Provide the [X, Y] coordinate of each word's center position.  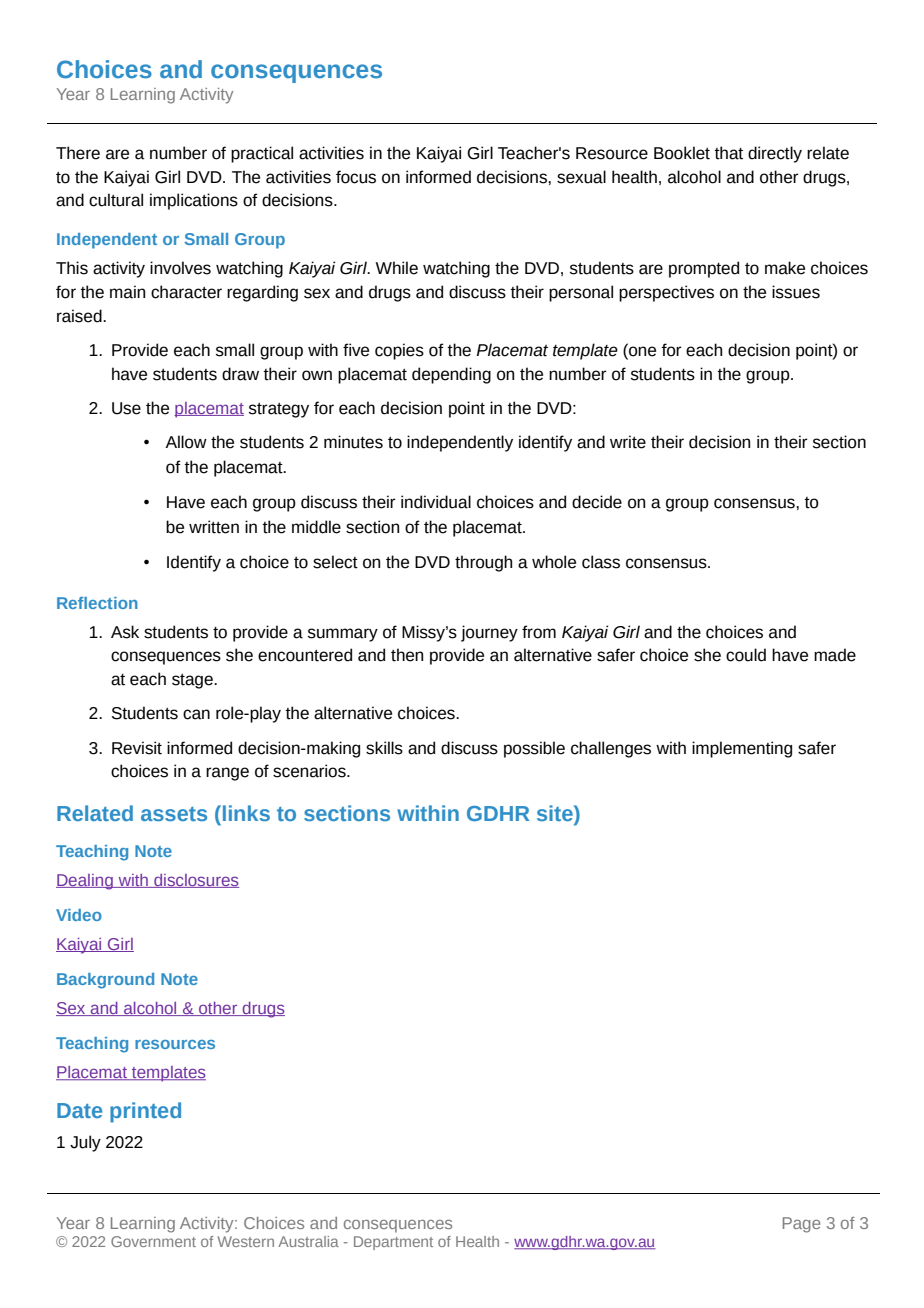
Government [153, 1241]
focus [356, 177]
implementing [742, 749]
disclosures [195, 881]
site [556, 813]
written [214, 527]
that [728, 153]
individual [436, 502]
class [601, 562]
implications [194, 201]
